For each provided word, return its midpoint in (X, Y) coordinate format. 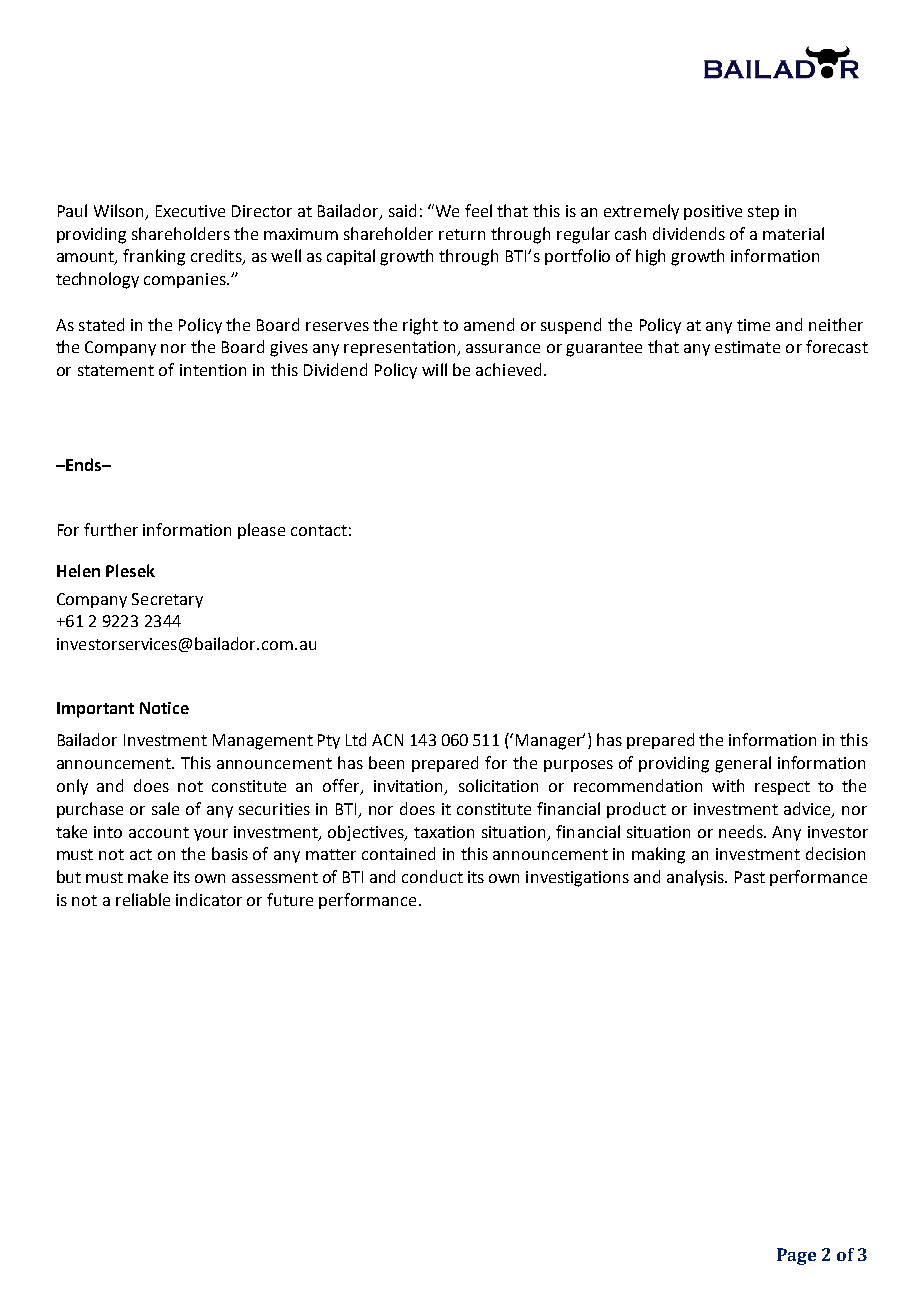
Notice (164, 708)
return (462, 234)
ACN (387, 740)
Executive (190, 211)
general (743, 764)
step (763, 213)
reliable (143, 899)
